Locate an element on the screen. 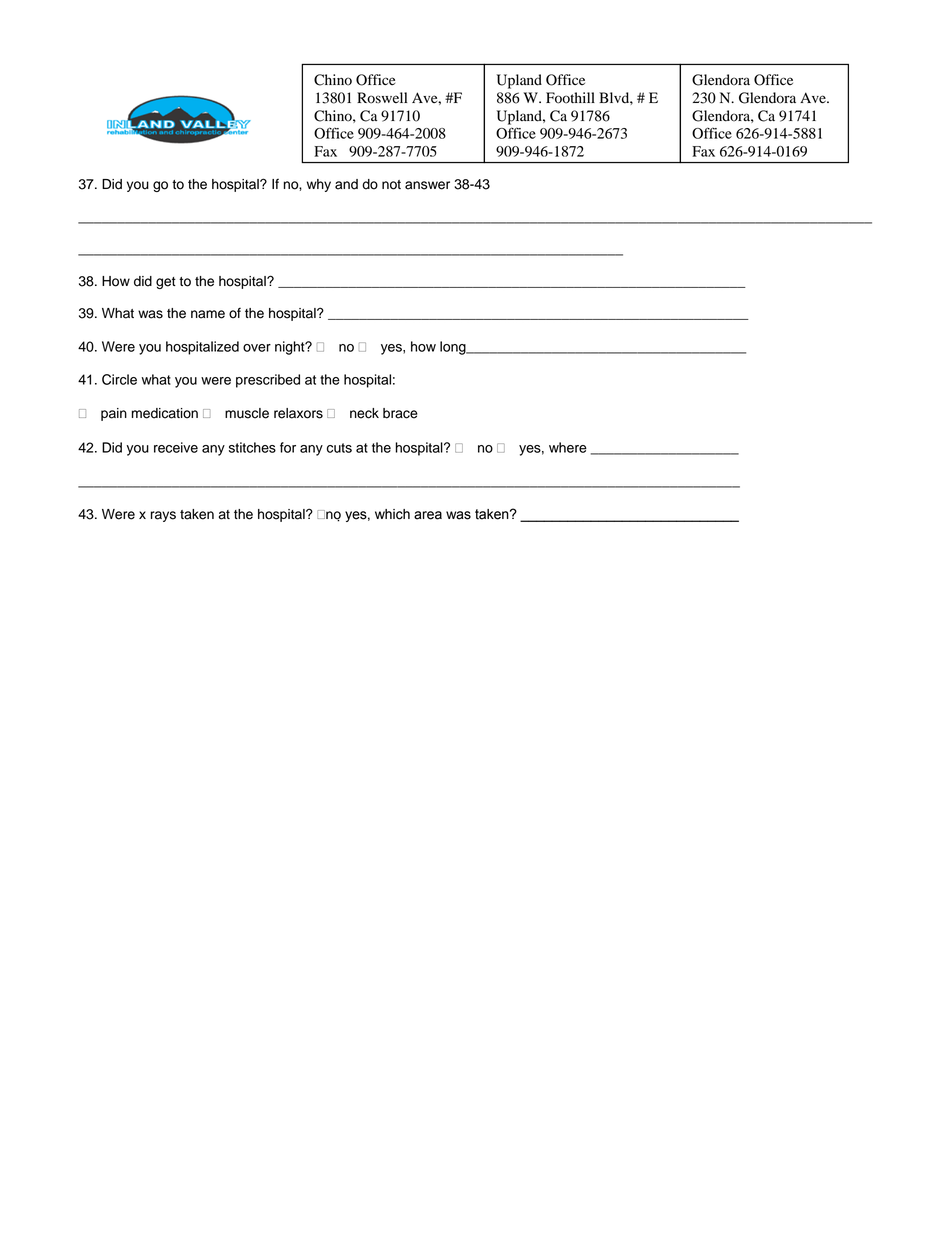  why is located at coordinates (319, 185).
